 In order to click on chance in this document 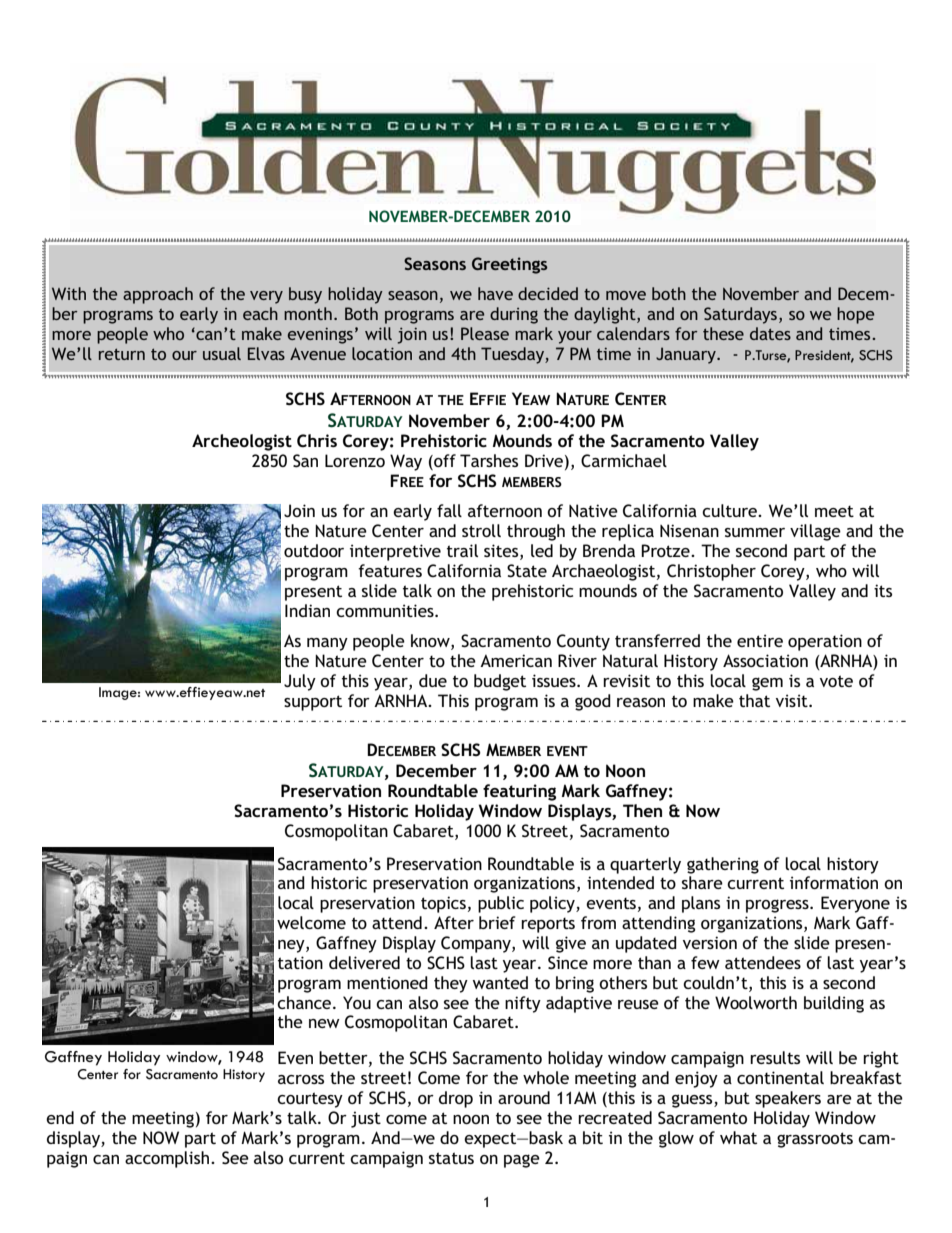, I will do `click(305, 1002)`.
